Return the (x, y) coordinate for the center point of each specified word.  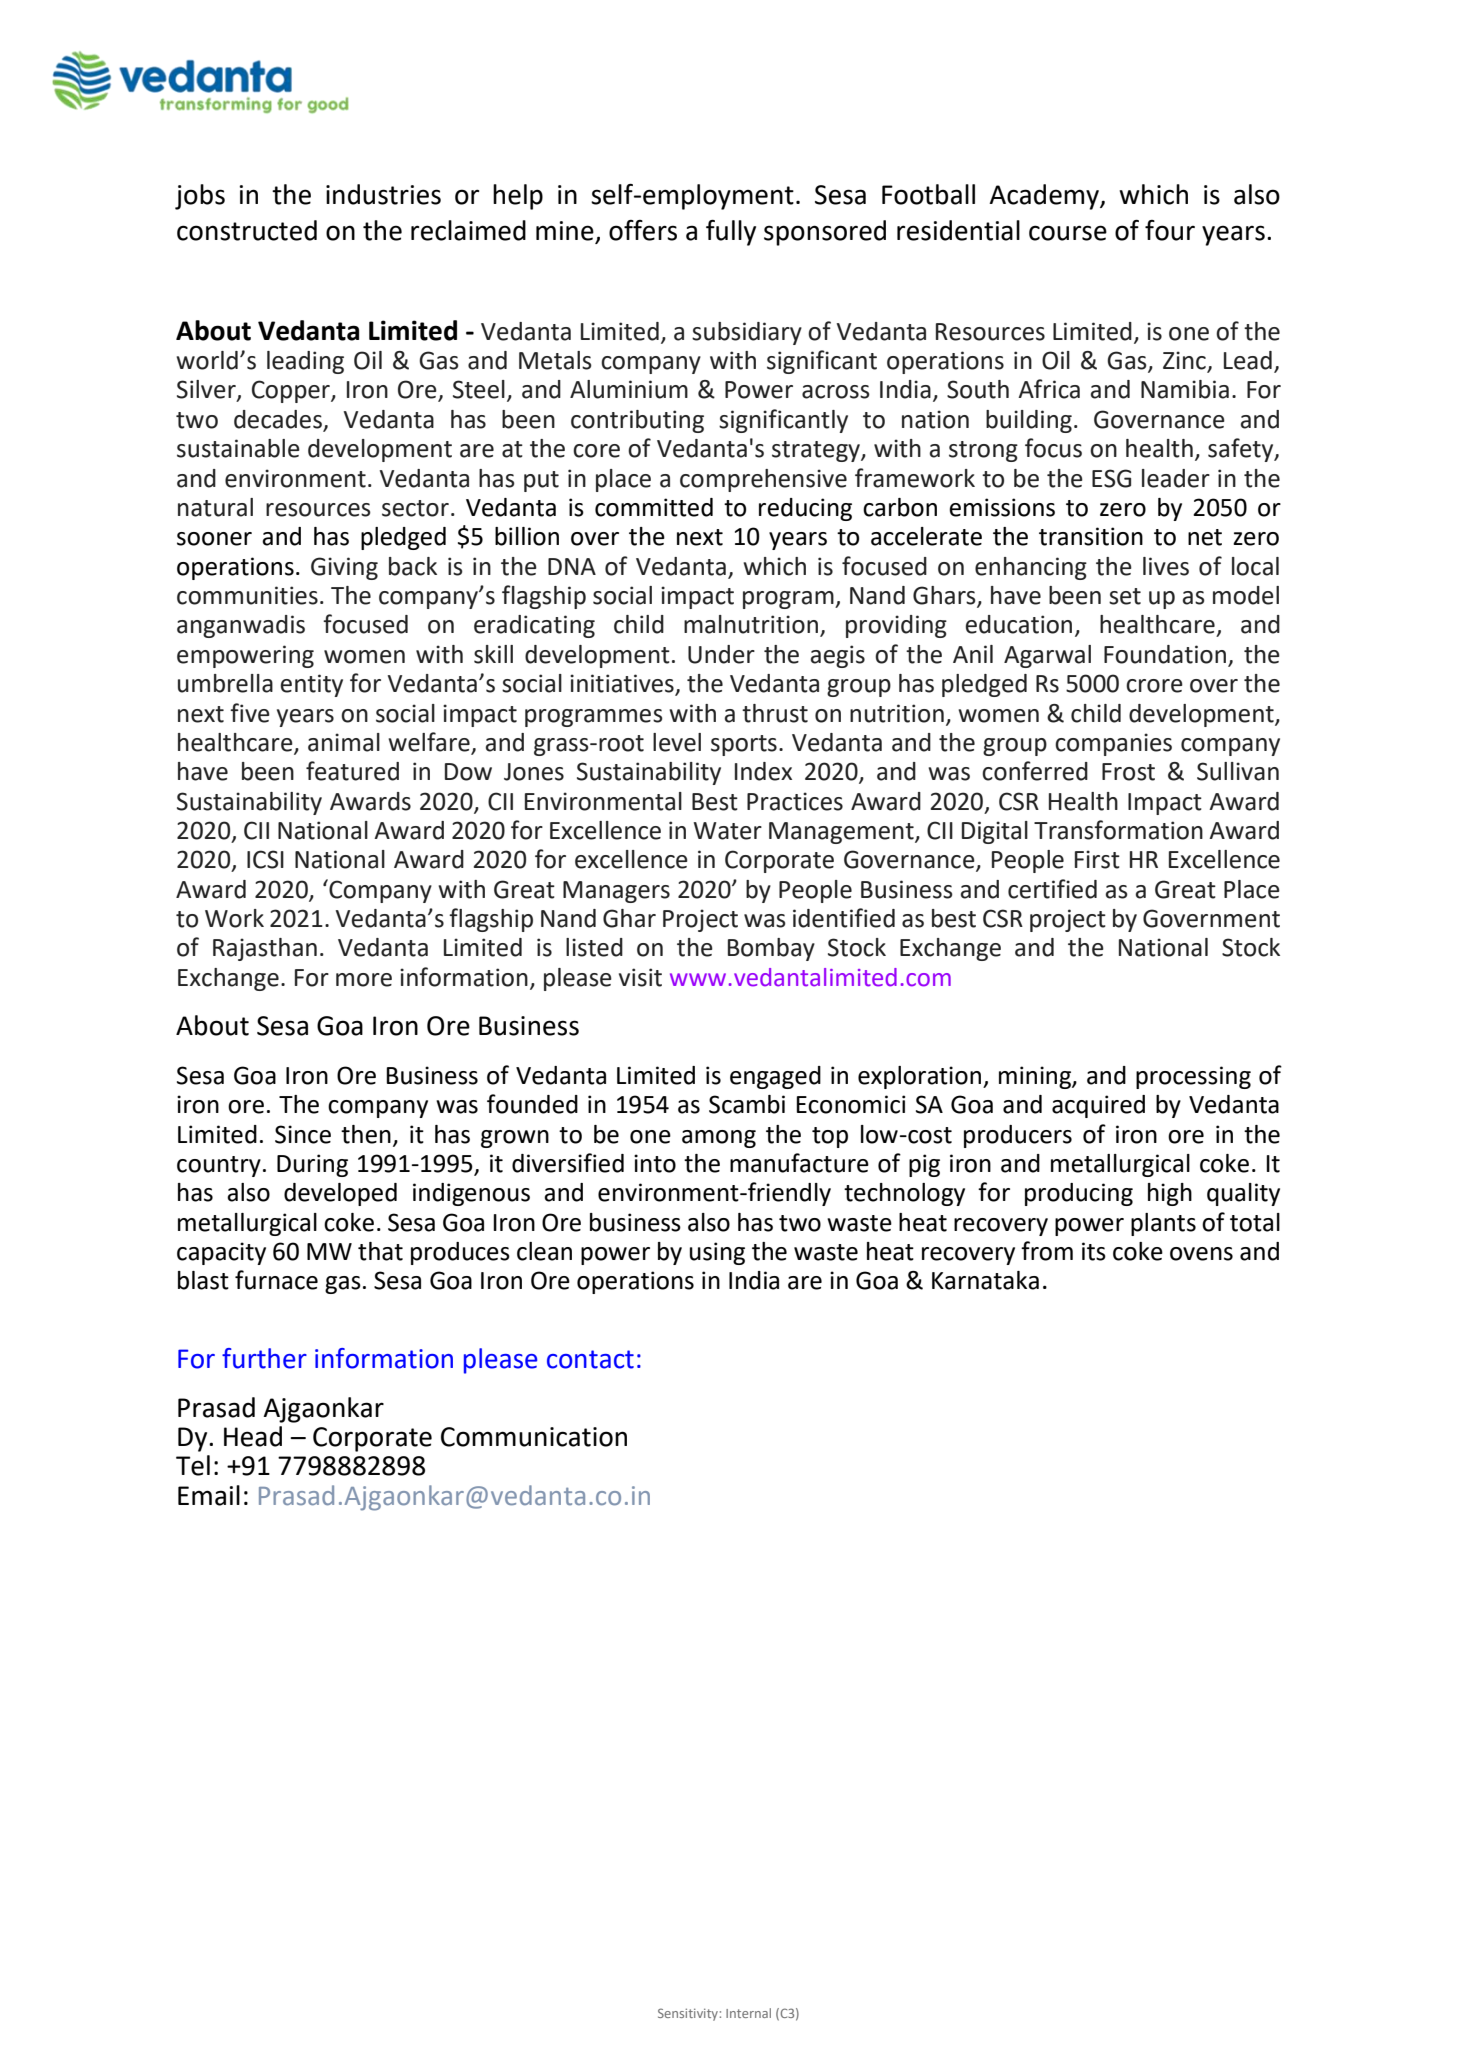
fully (731, 233)
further (264, 1358)
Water (728, 831)
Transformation (1118, 830)
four (1170, 230)
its (1094, 1251)
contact (590, 1359)
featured (352, 771)
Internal (748, 2013)
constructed (247, 230)
